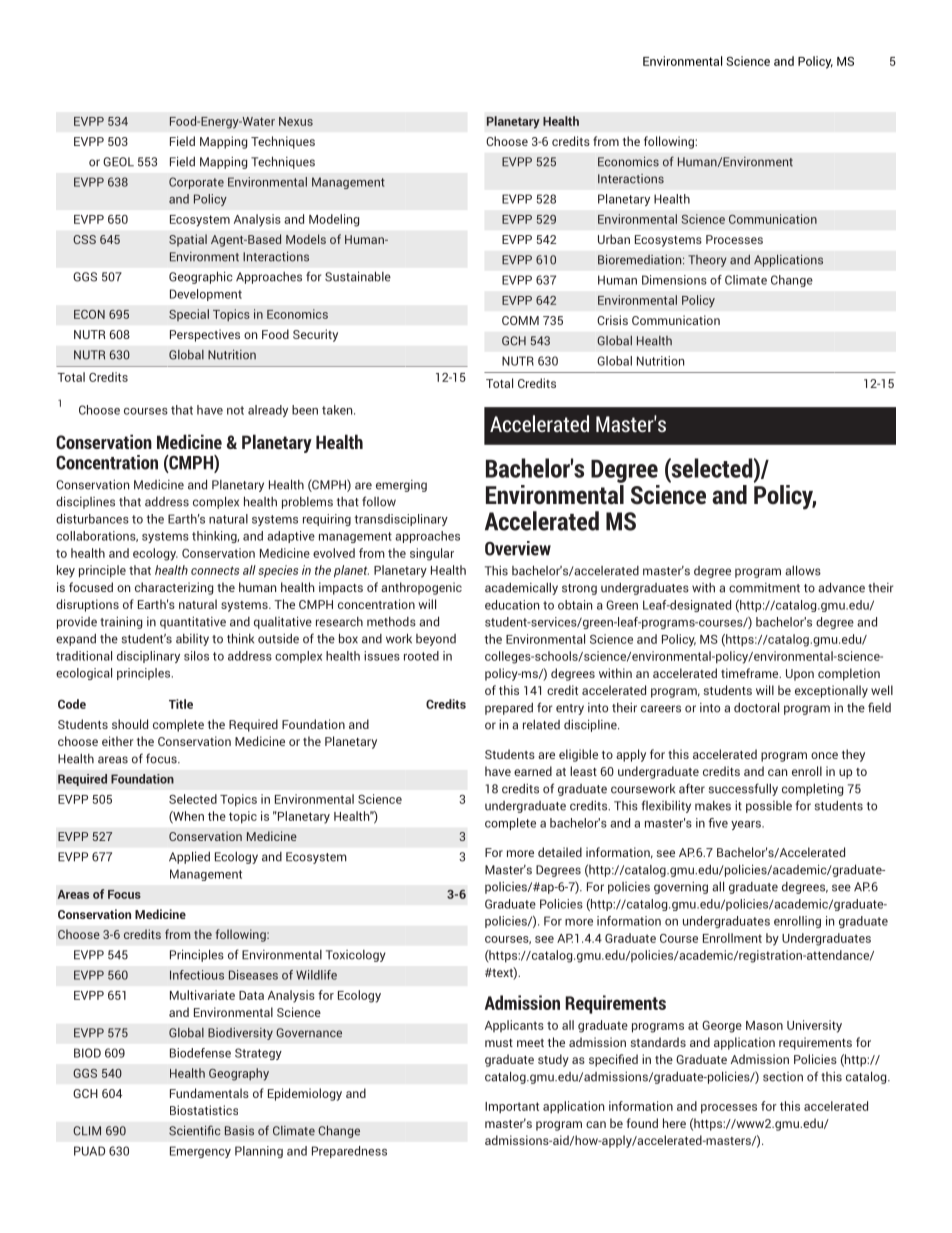  I want to click on Theory, so click(707, 261).
